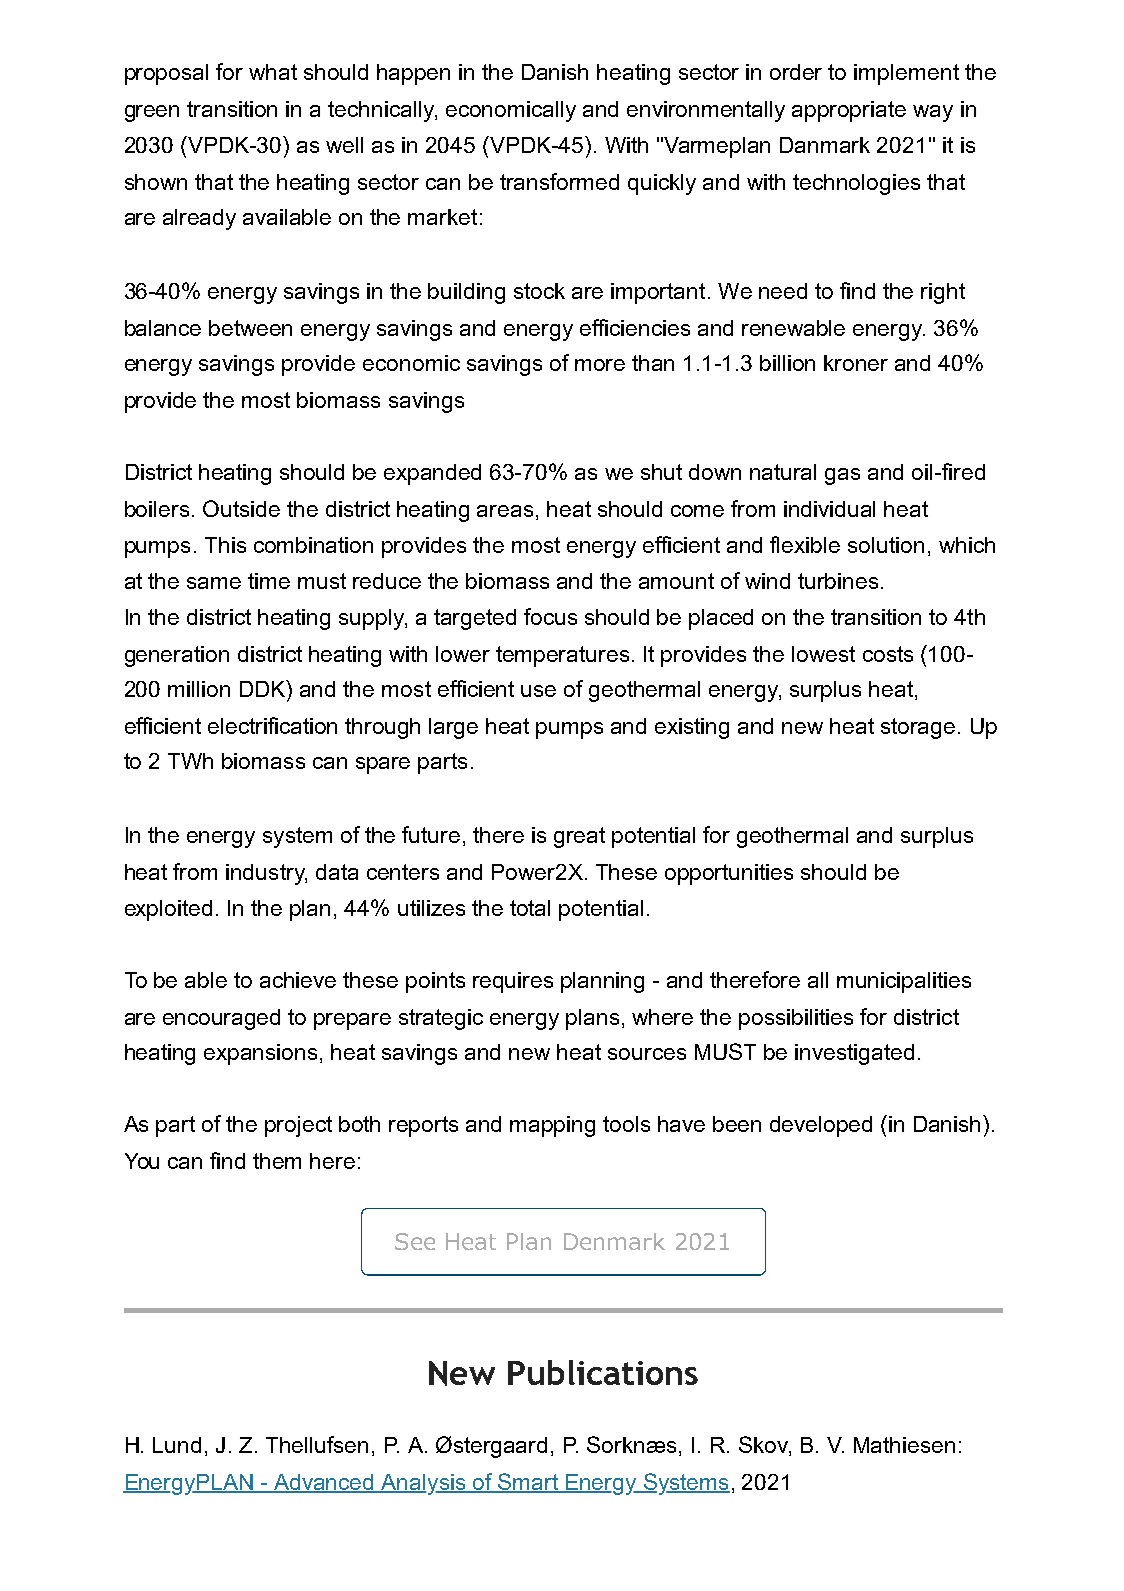 This page has height=1591, width=1124. I want to click on areas, so click(505, 511).
